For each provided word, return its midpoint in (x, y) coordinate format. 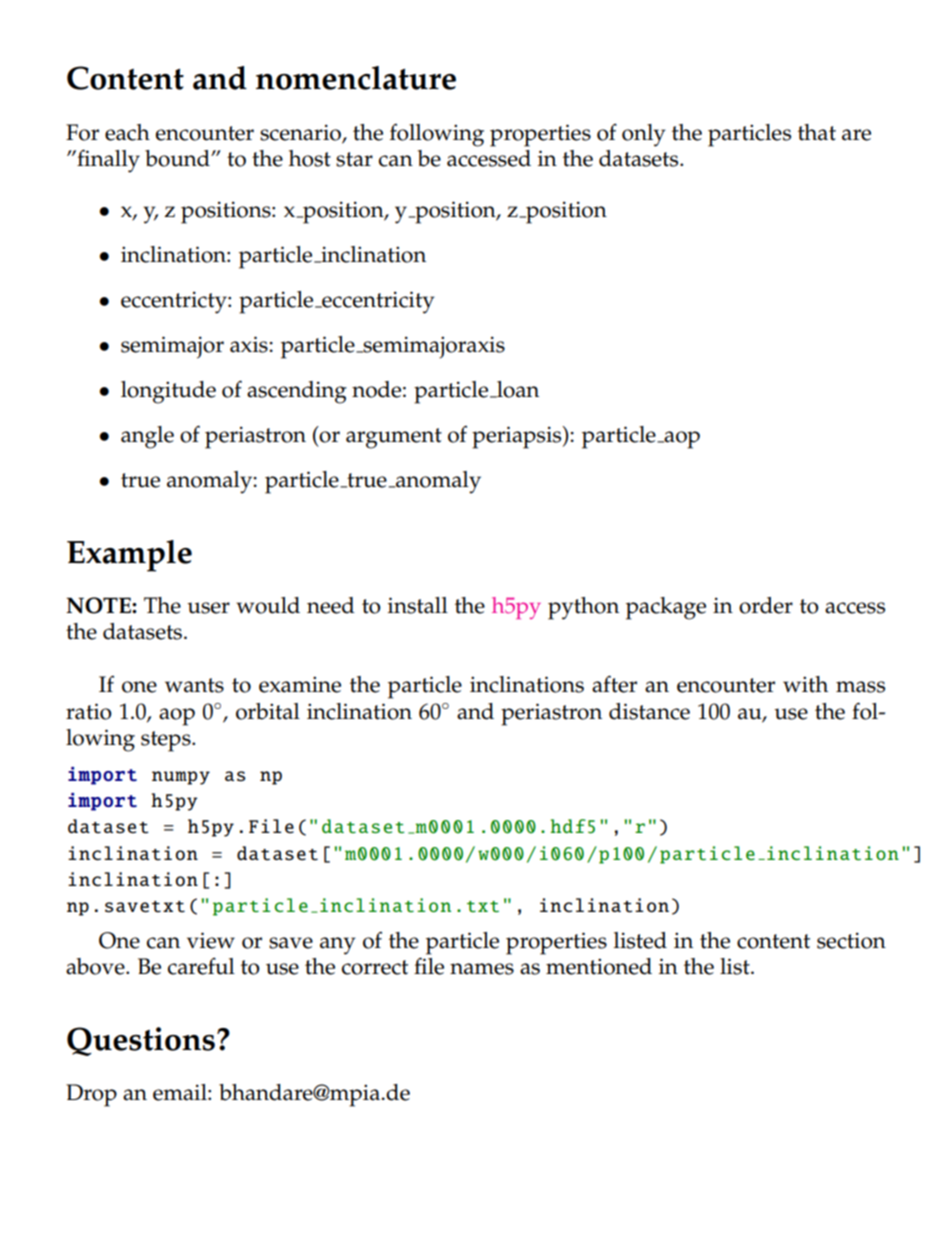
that (817, 132)
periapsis (518, 437)
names (482, 969)
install (418, 605)
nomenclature (356, 78)
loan (517, 389)
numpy (181, 778)
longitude (168, 392)
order (766, 605)
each (127, 132)
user (208, 608)
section (851, 940)
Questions (141, 1041)
